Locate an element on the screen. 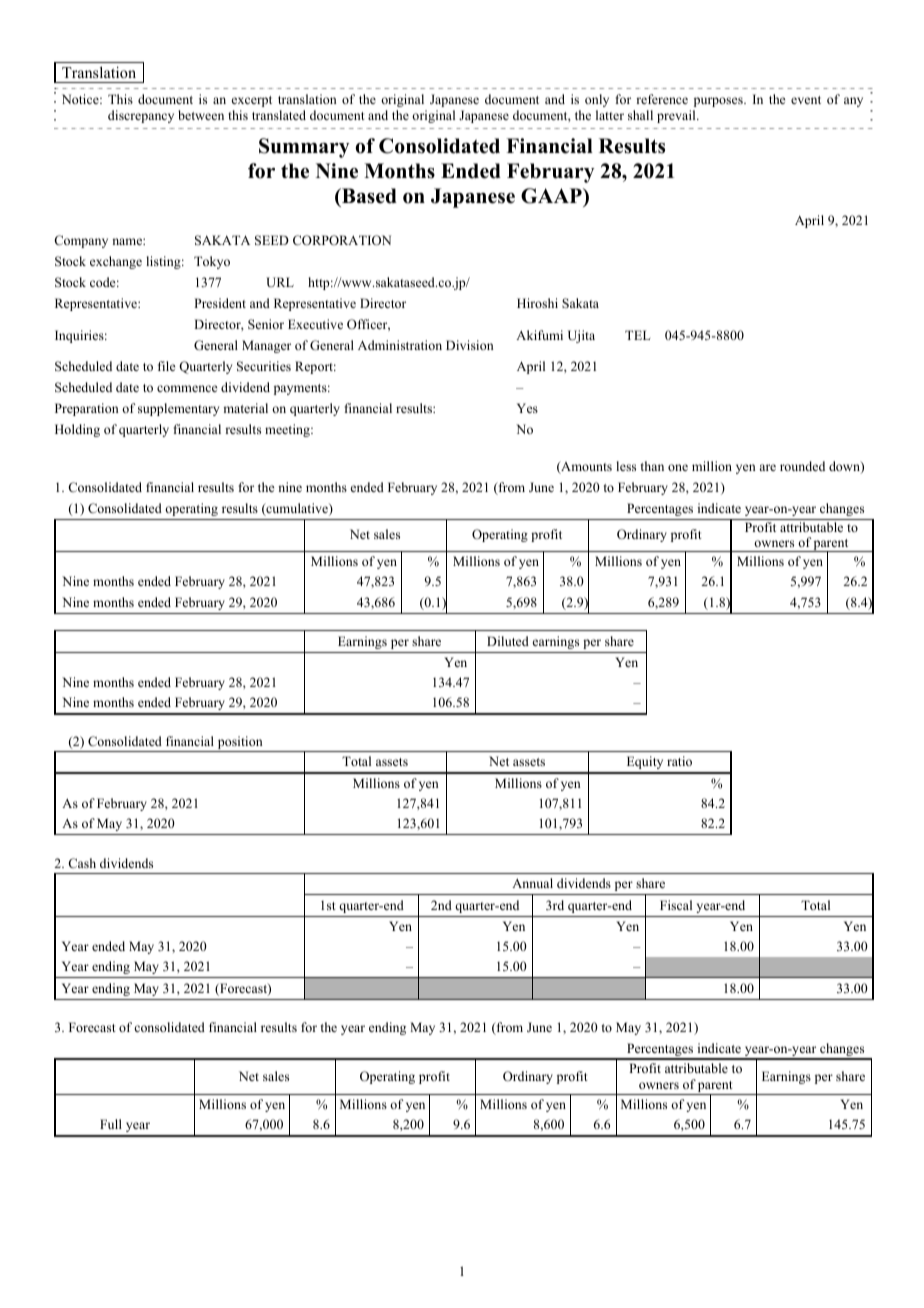 The height and width of the screenshot is (1308, 924). President is located at coordinates (220, 303).
